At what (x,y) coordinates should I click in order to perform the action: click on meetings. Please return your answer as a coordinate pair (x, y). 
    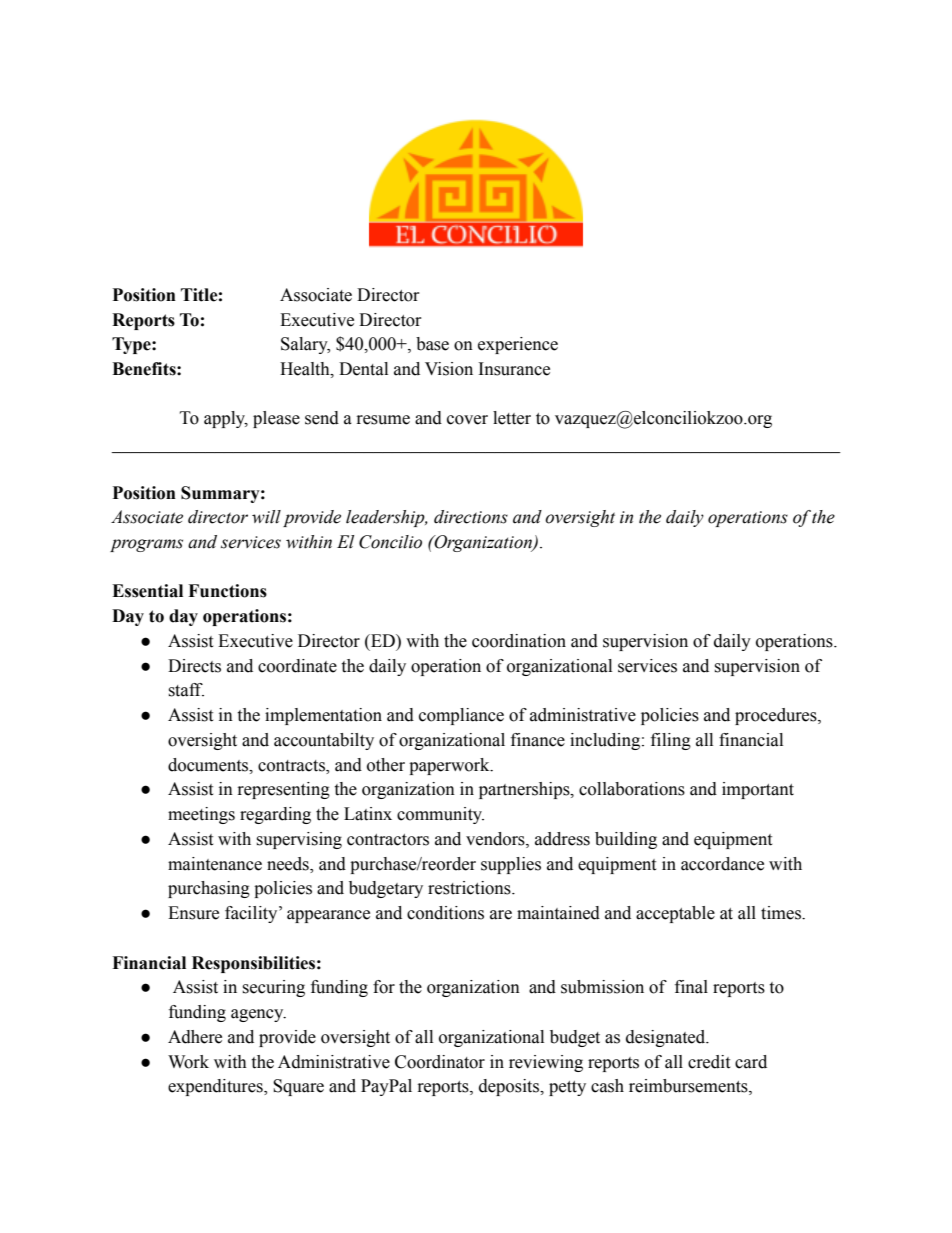
    Looking at the image, I should click on (201, 815).
